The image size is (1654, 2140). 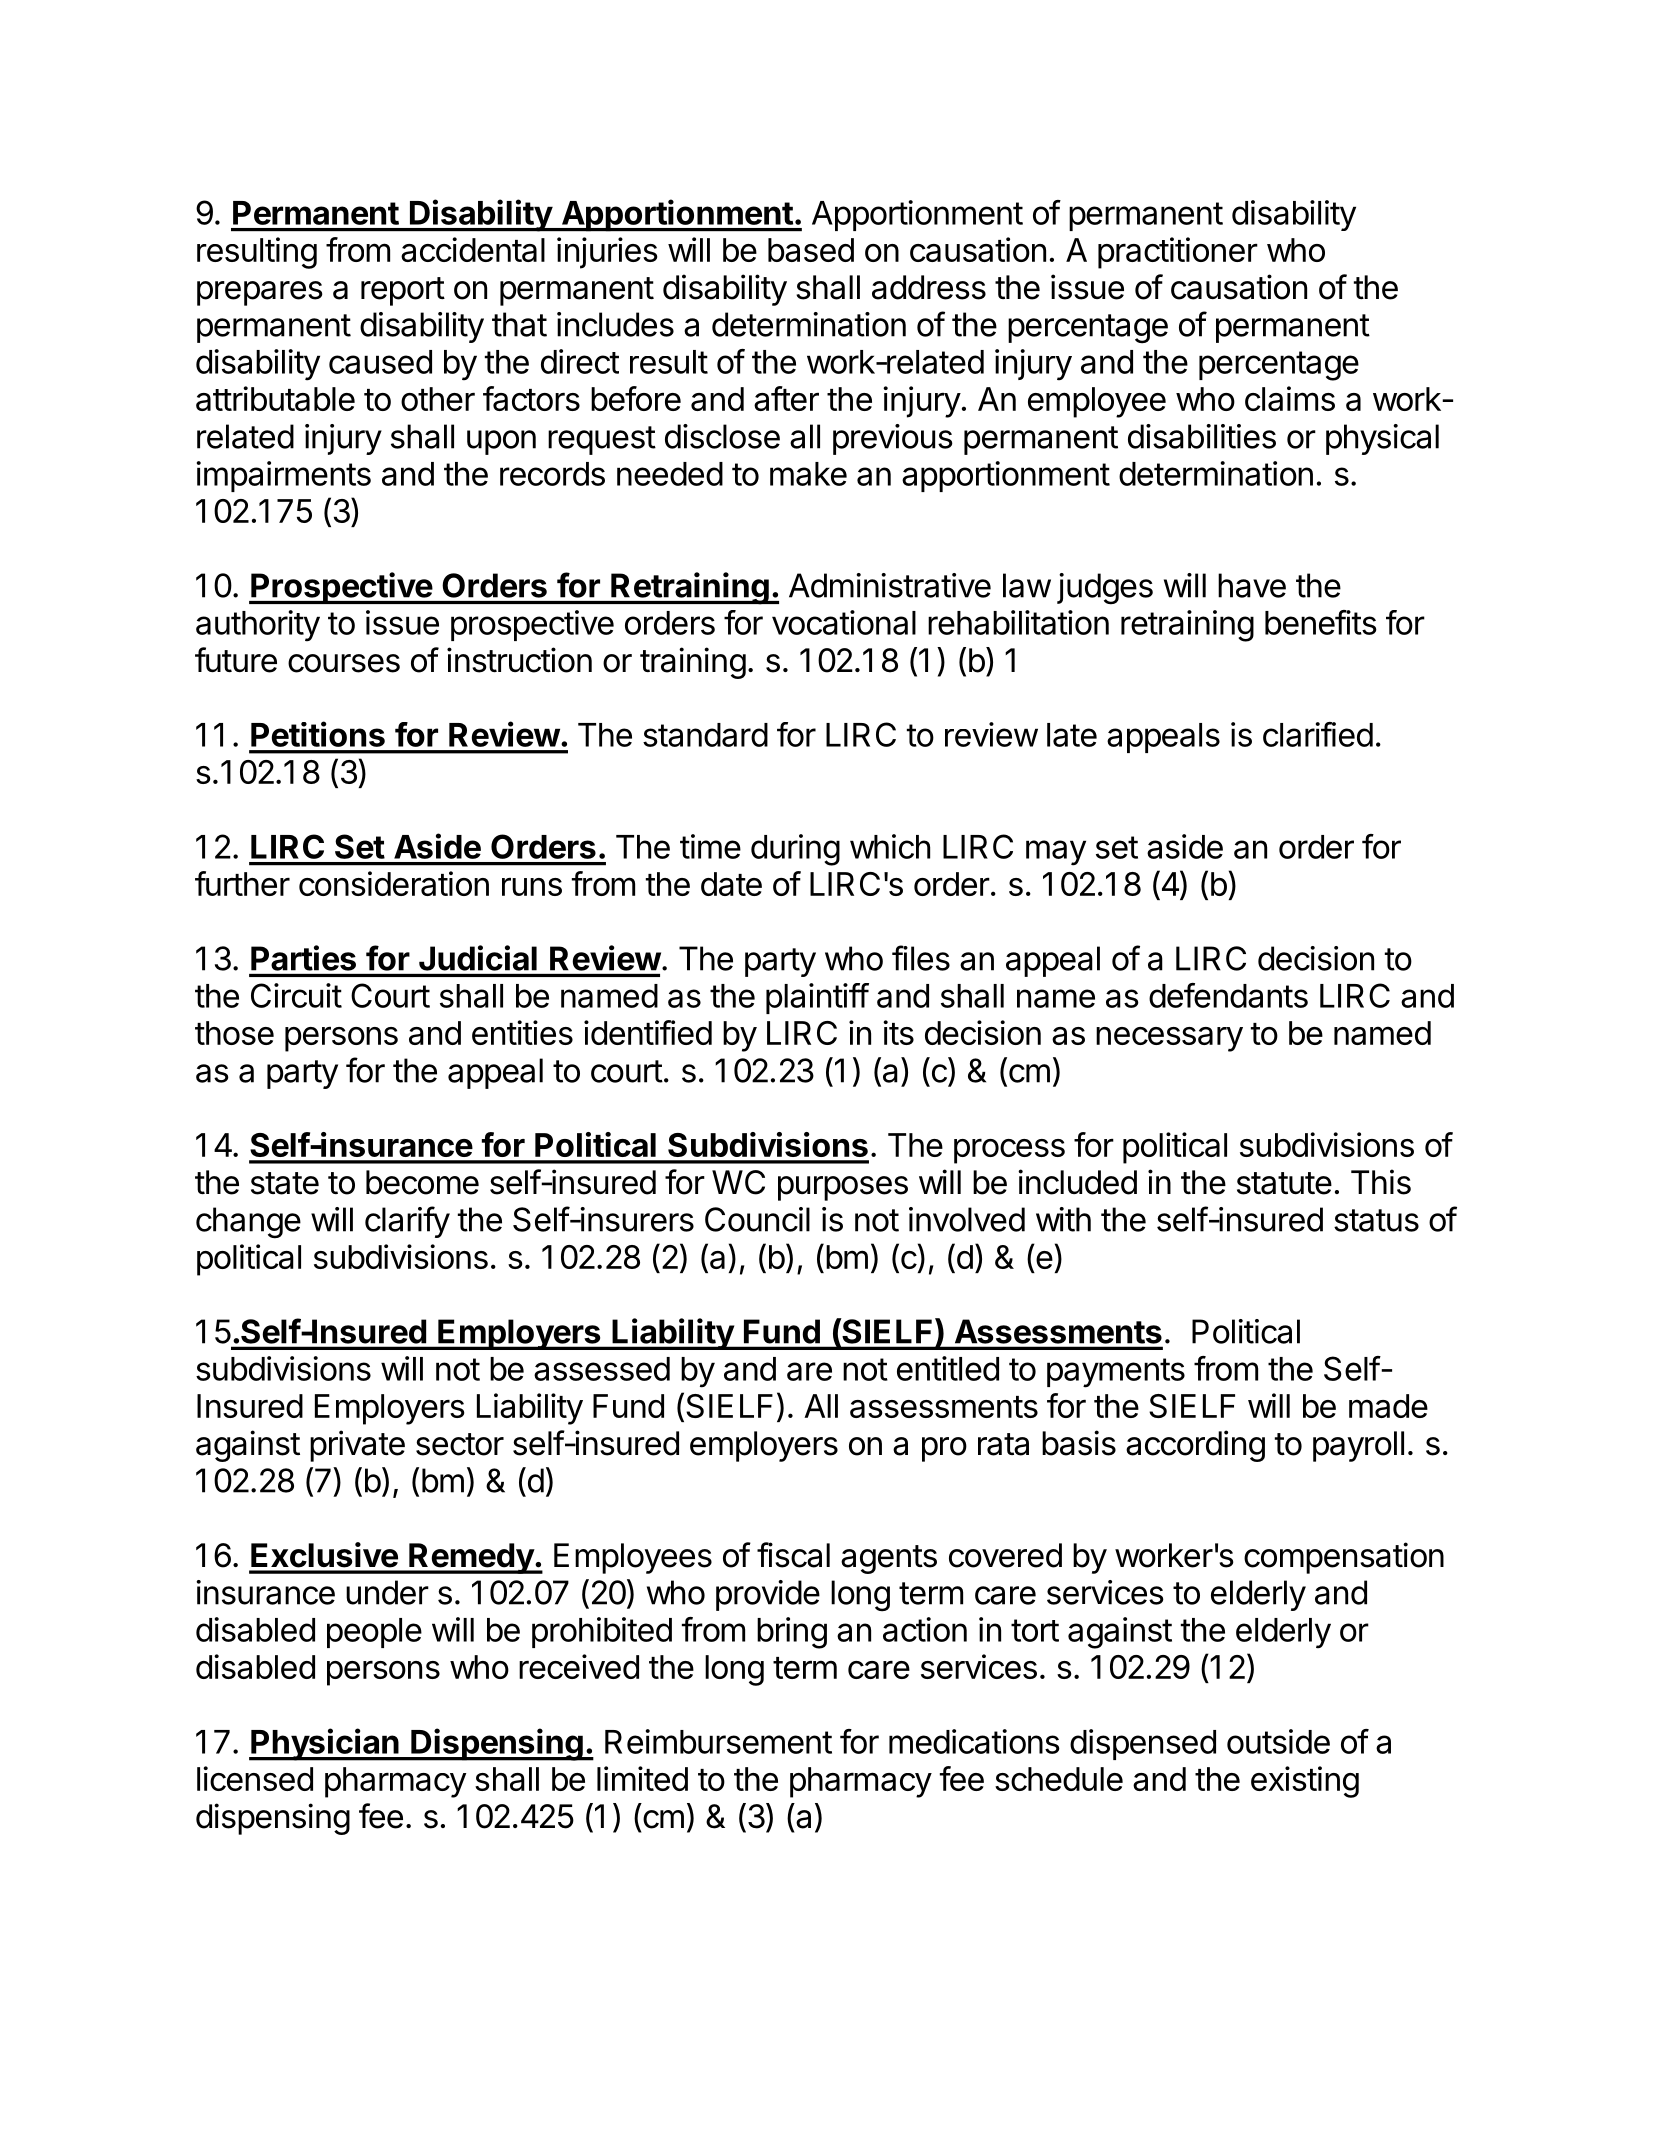 I want to click on practitioner, so click(x=1178, y=253).
